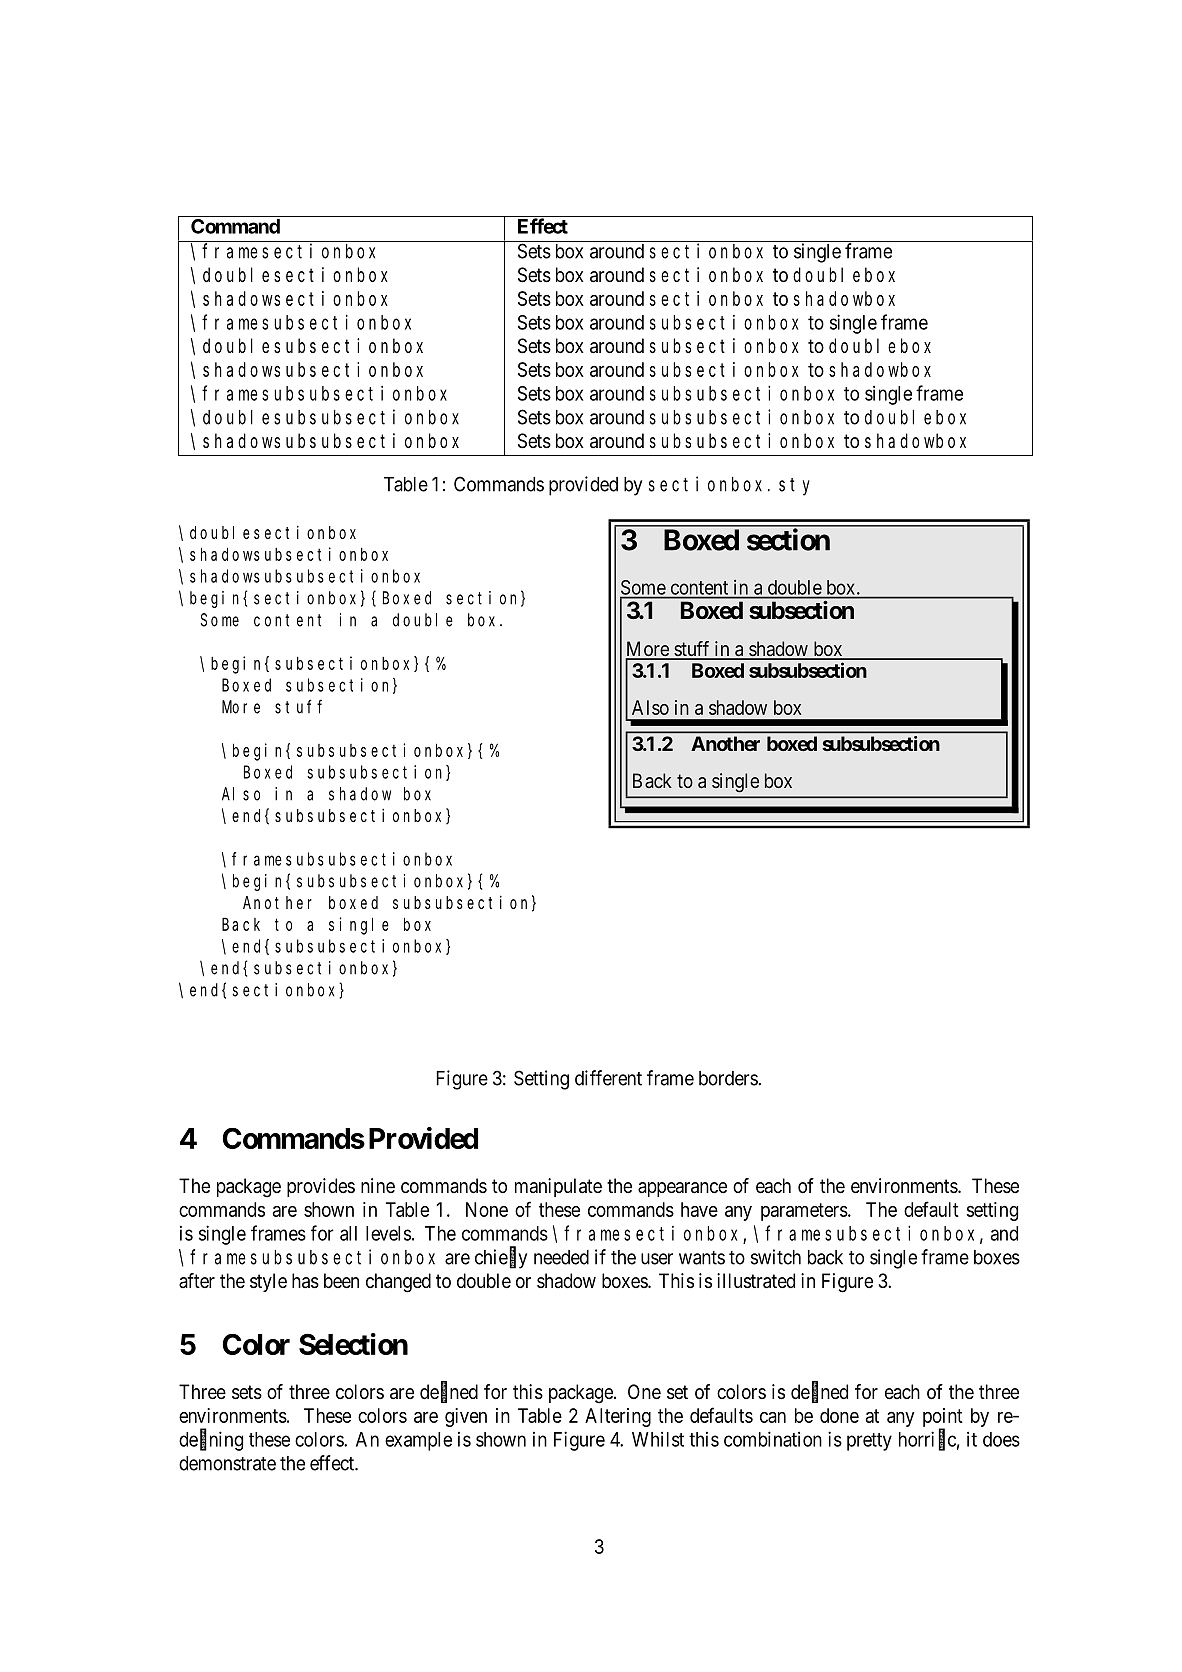 This screenshot has width=1182, height=1672. I want to click on has, so click(305, 1281).
